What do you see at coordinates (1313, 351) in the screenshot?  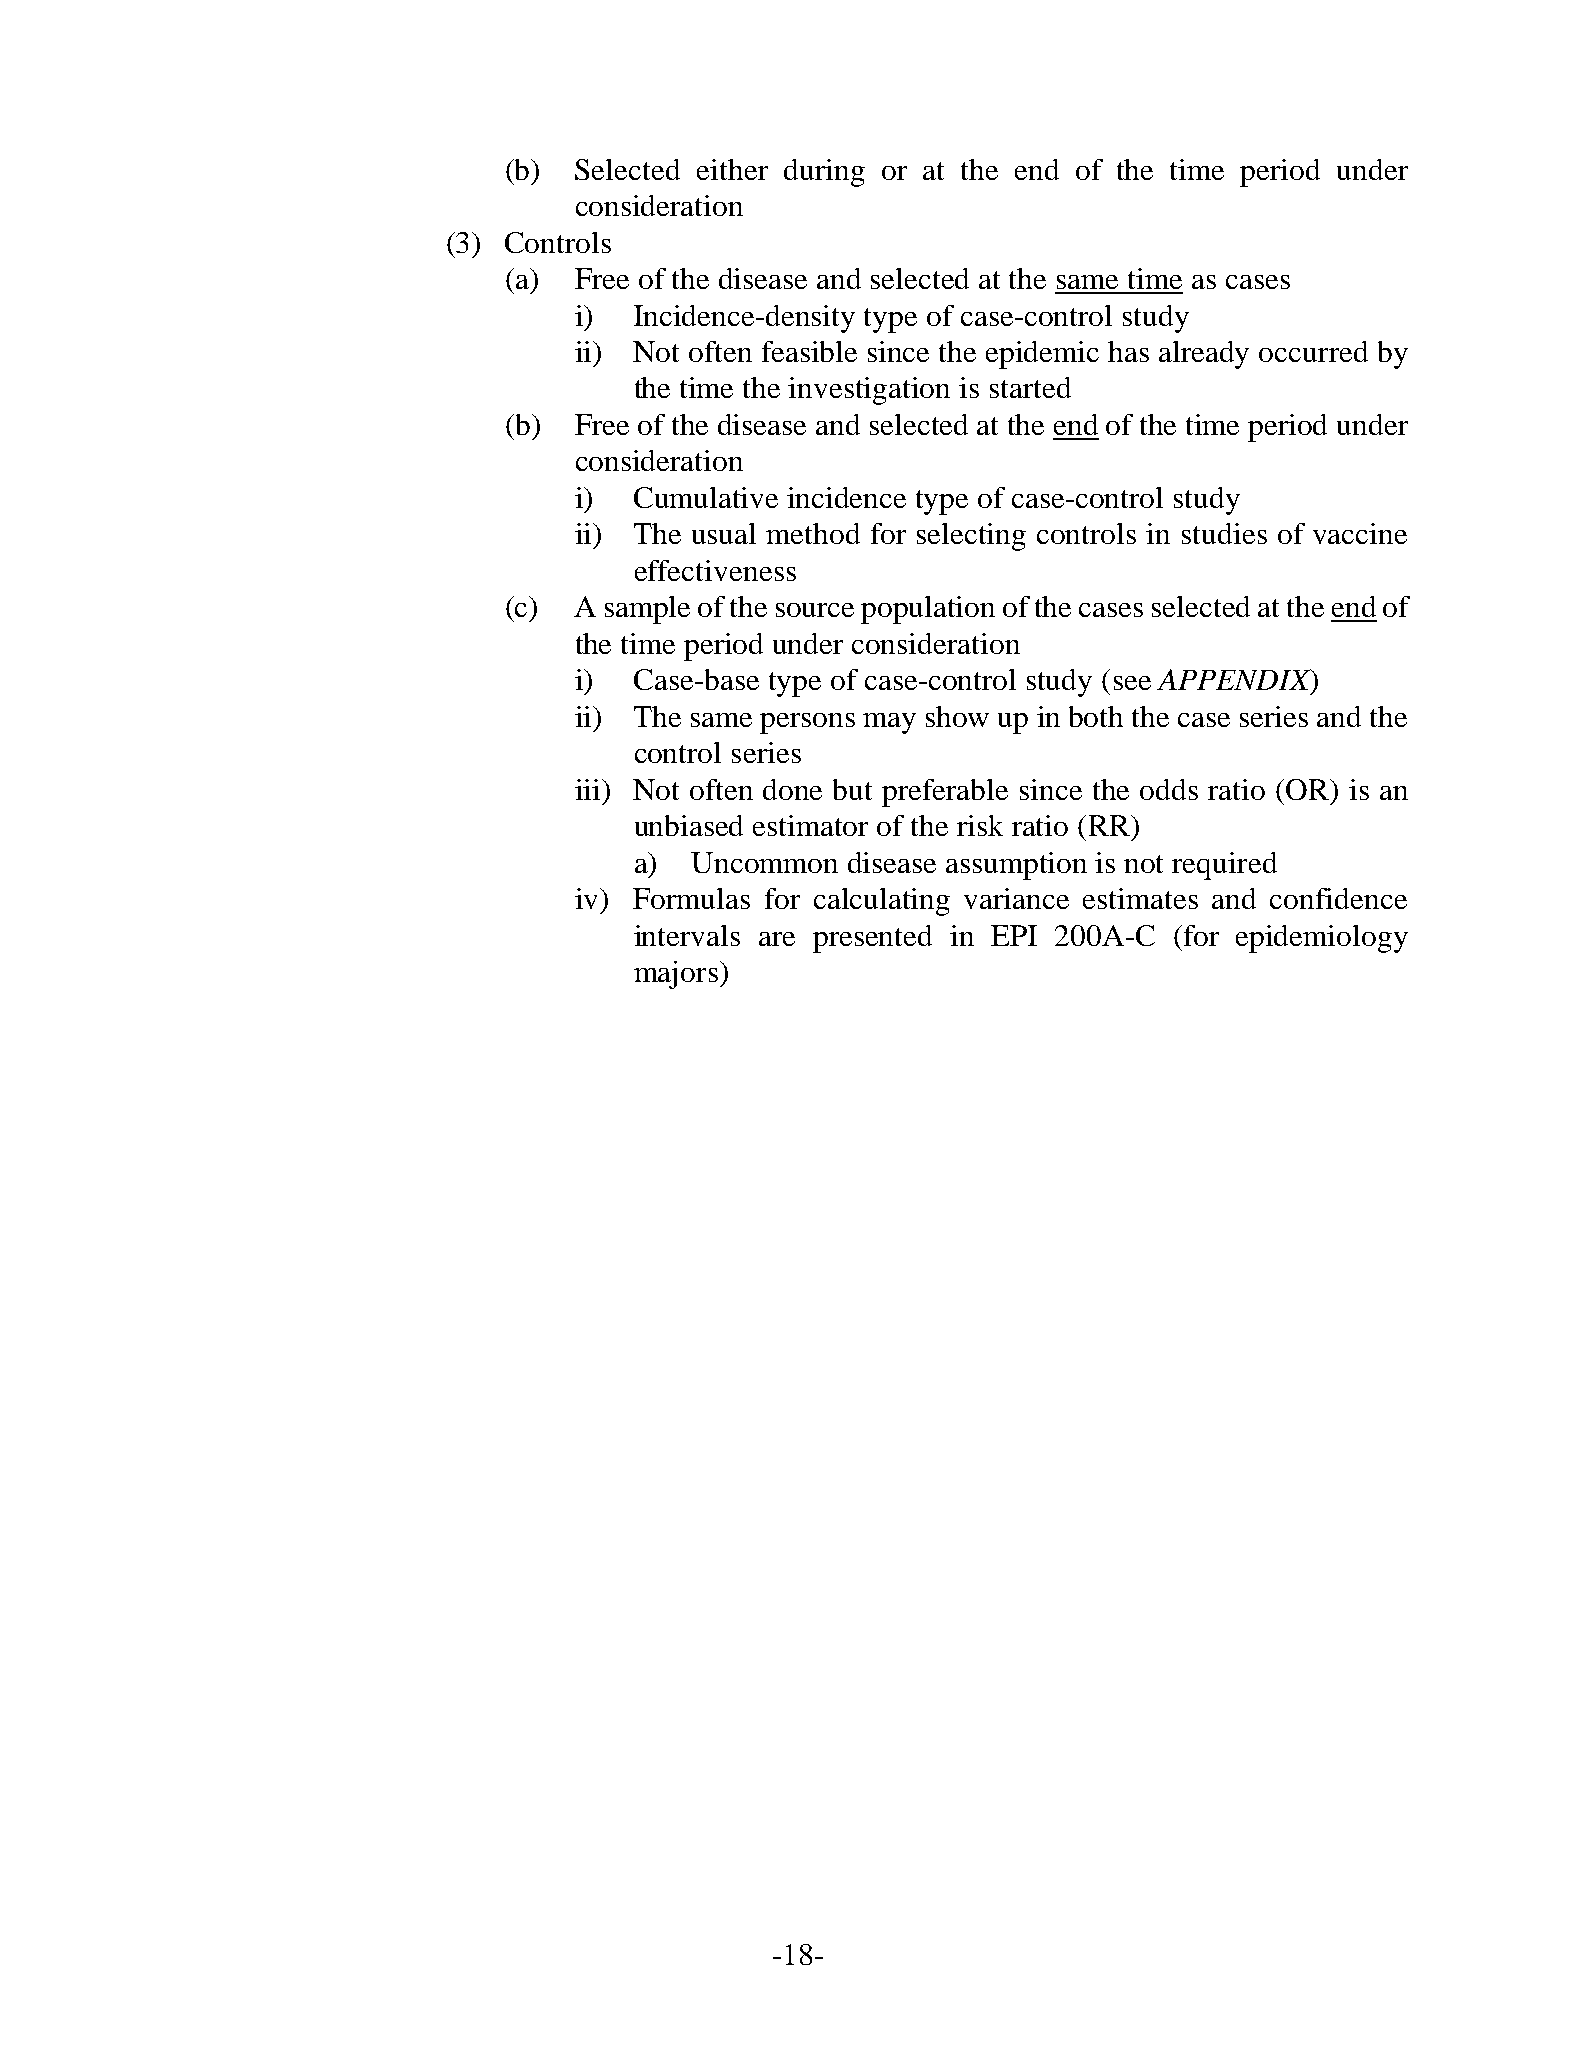 I see `occurred` at bounding box center [1313, 351].
